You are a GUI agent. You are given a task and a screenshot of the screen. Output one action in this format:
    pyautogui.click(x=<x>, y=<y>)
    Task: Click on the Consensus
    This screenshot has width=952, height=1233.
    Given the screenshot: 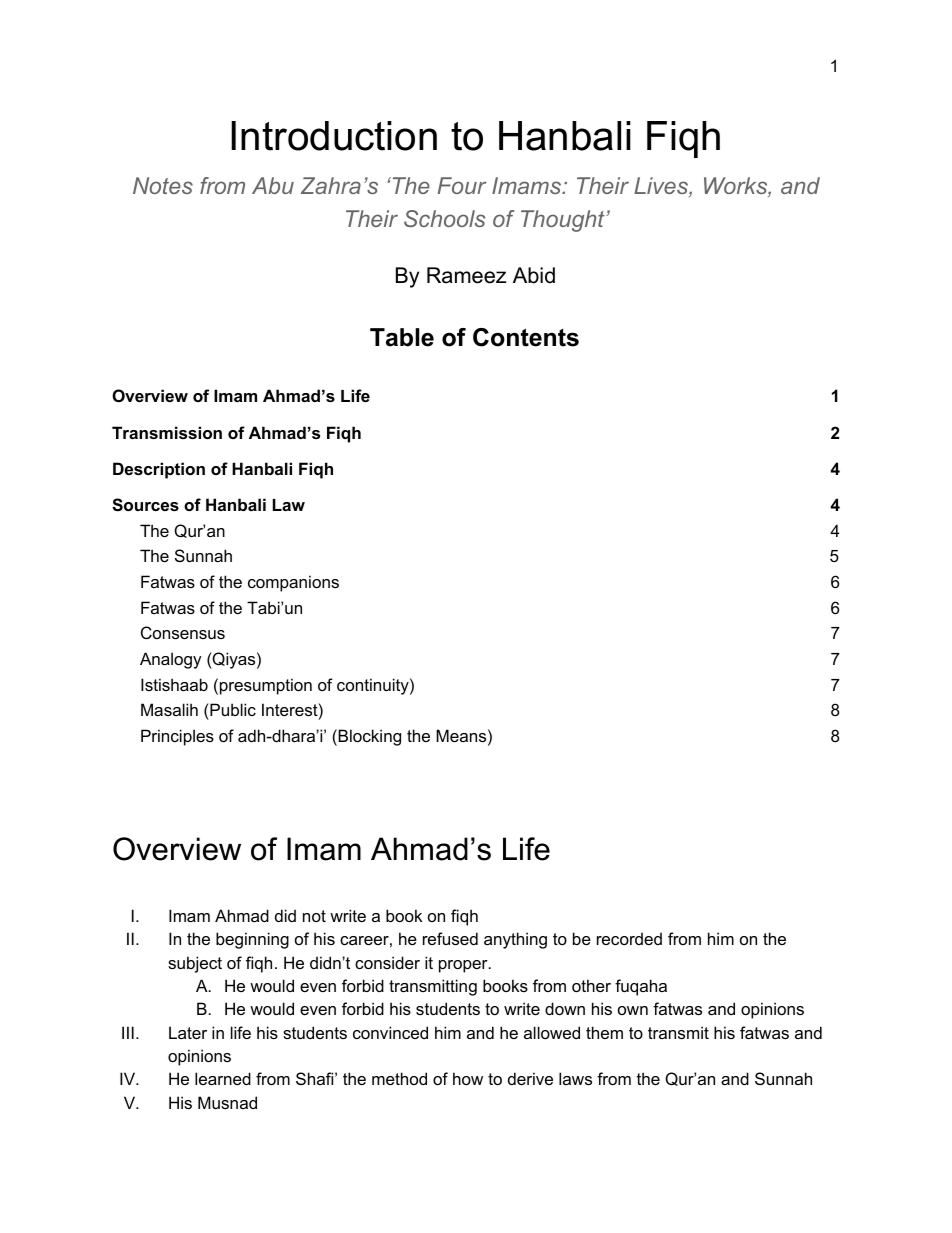 What is the action you would take?
    pyautogui.click(x=183, y=632)
